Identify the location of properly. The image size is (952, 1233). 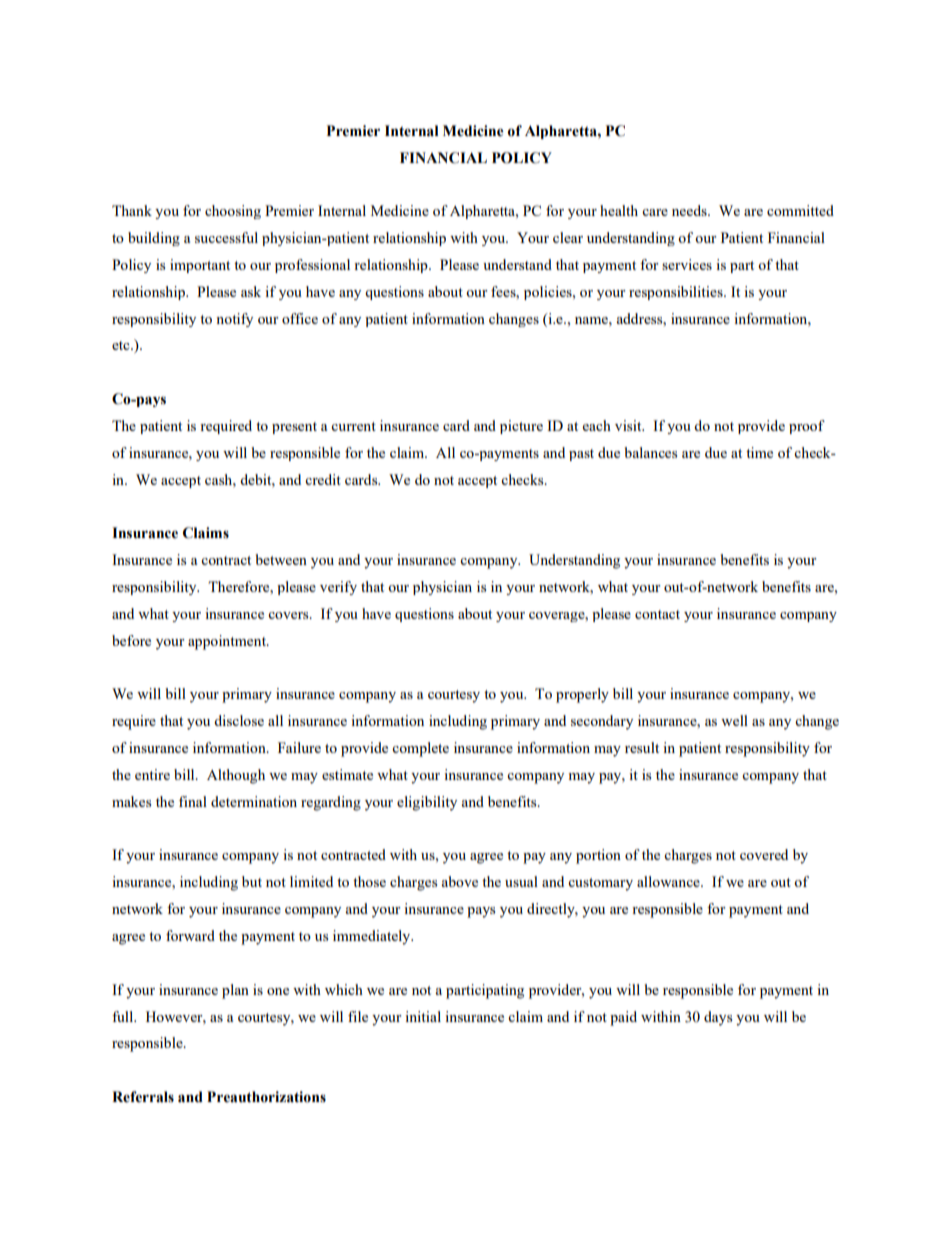
(582, 695).
